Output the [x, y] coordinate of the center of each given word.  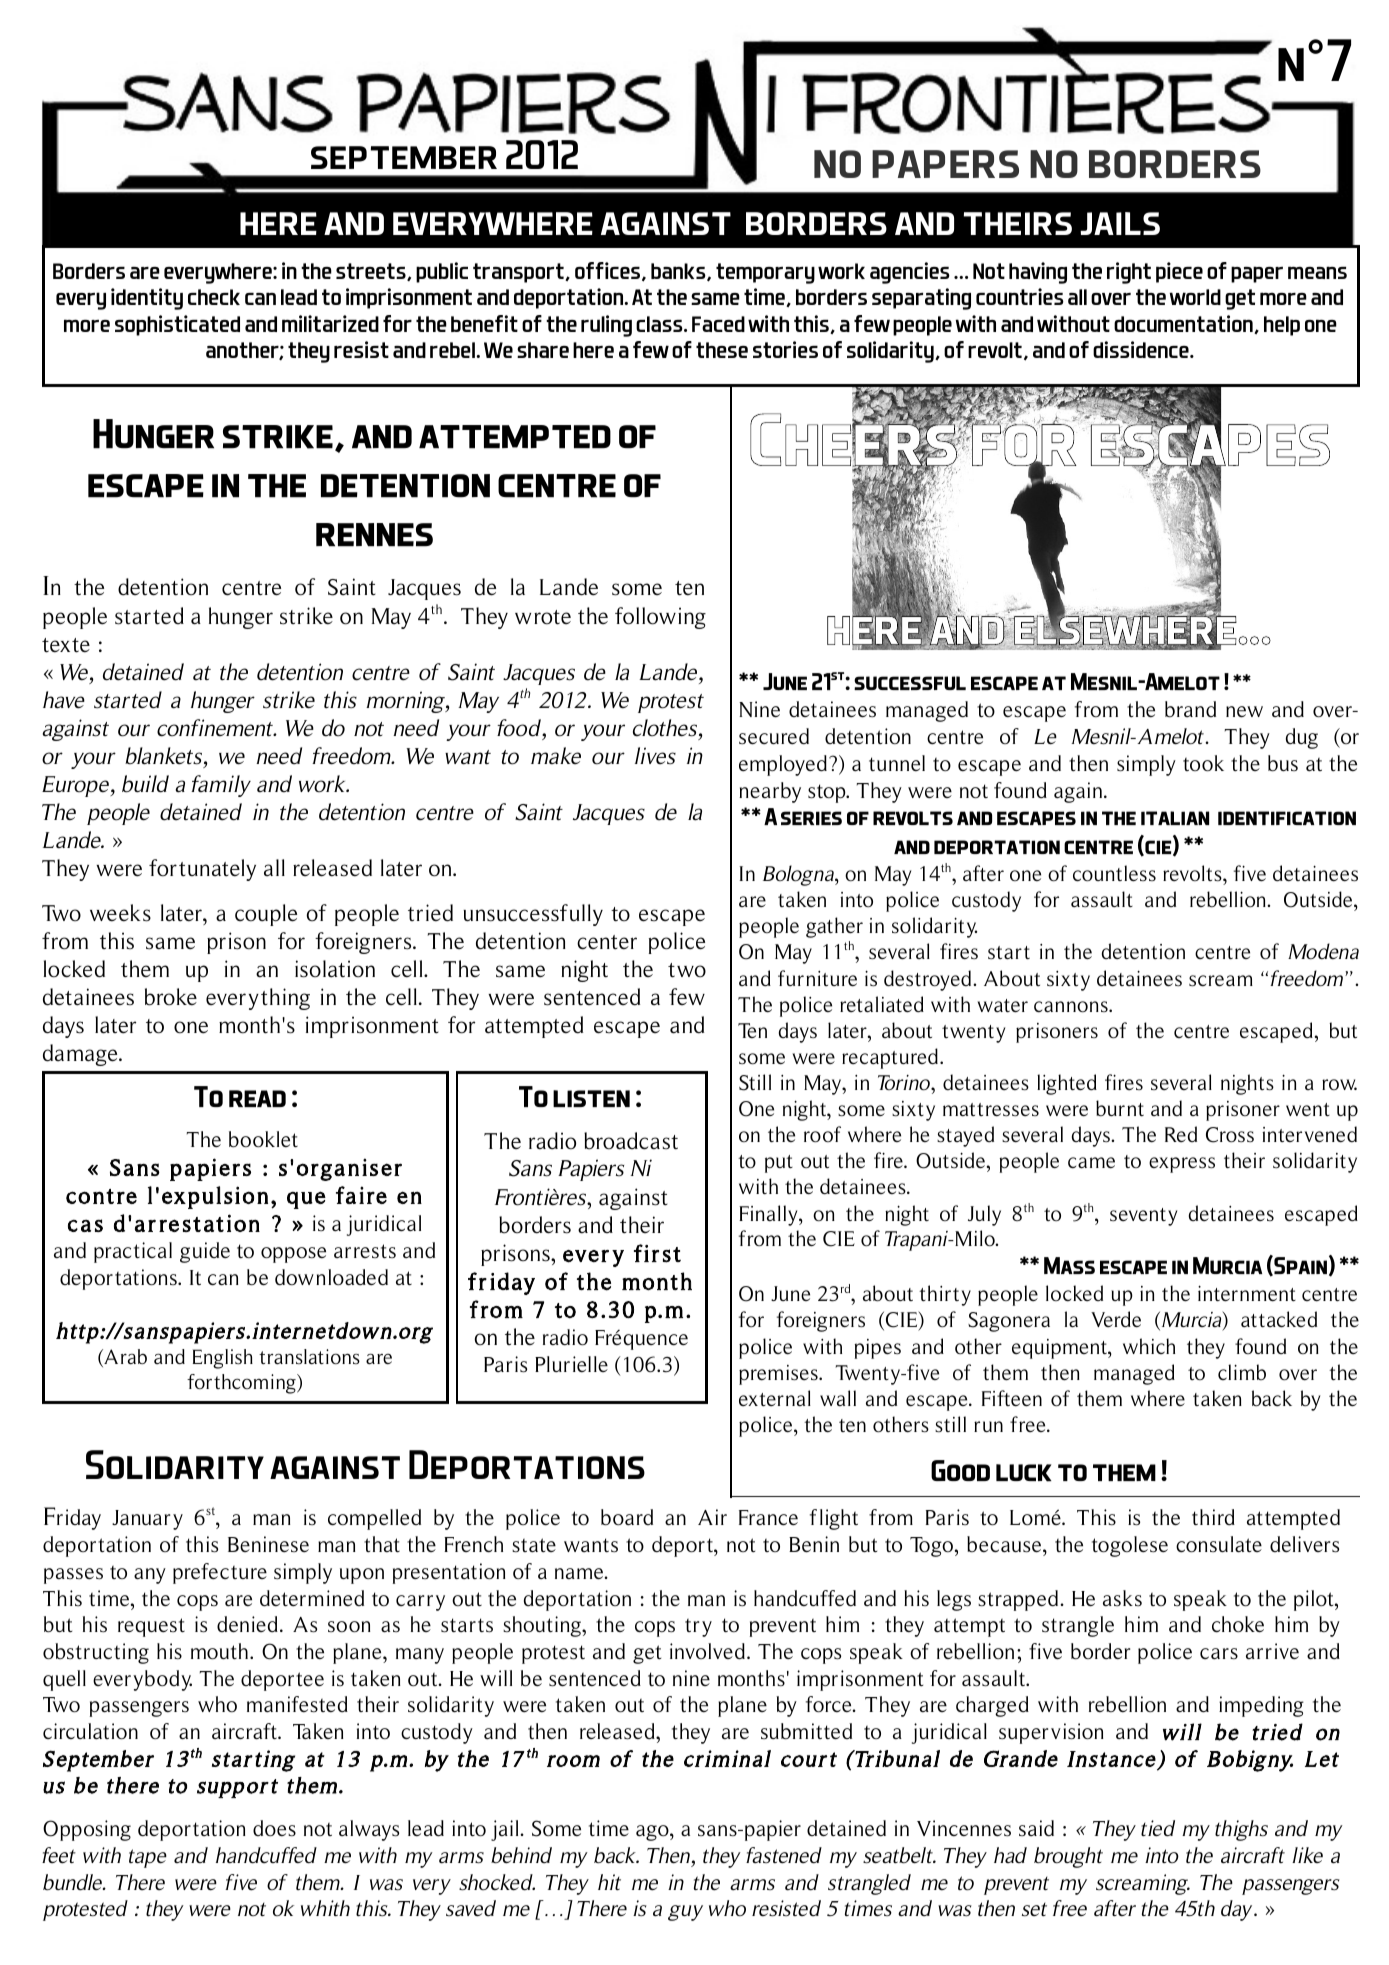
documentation [1184, 324]
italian [1175, 818]
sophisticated [177, 325]
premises [779, 1375]
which [1149, 1346]
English [223, 1359]
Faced [718, 324]
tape [148, 1858]
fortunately [202, 870]
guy [685, 1913]
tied [1158, 1828]
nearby [770, 792]
